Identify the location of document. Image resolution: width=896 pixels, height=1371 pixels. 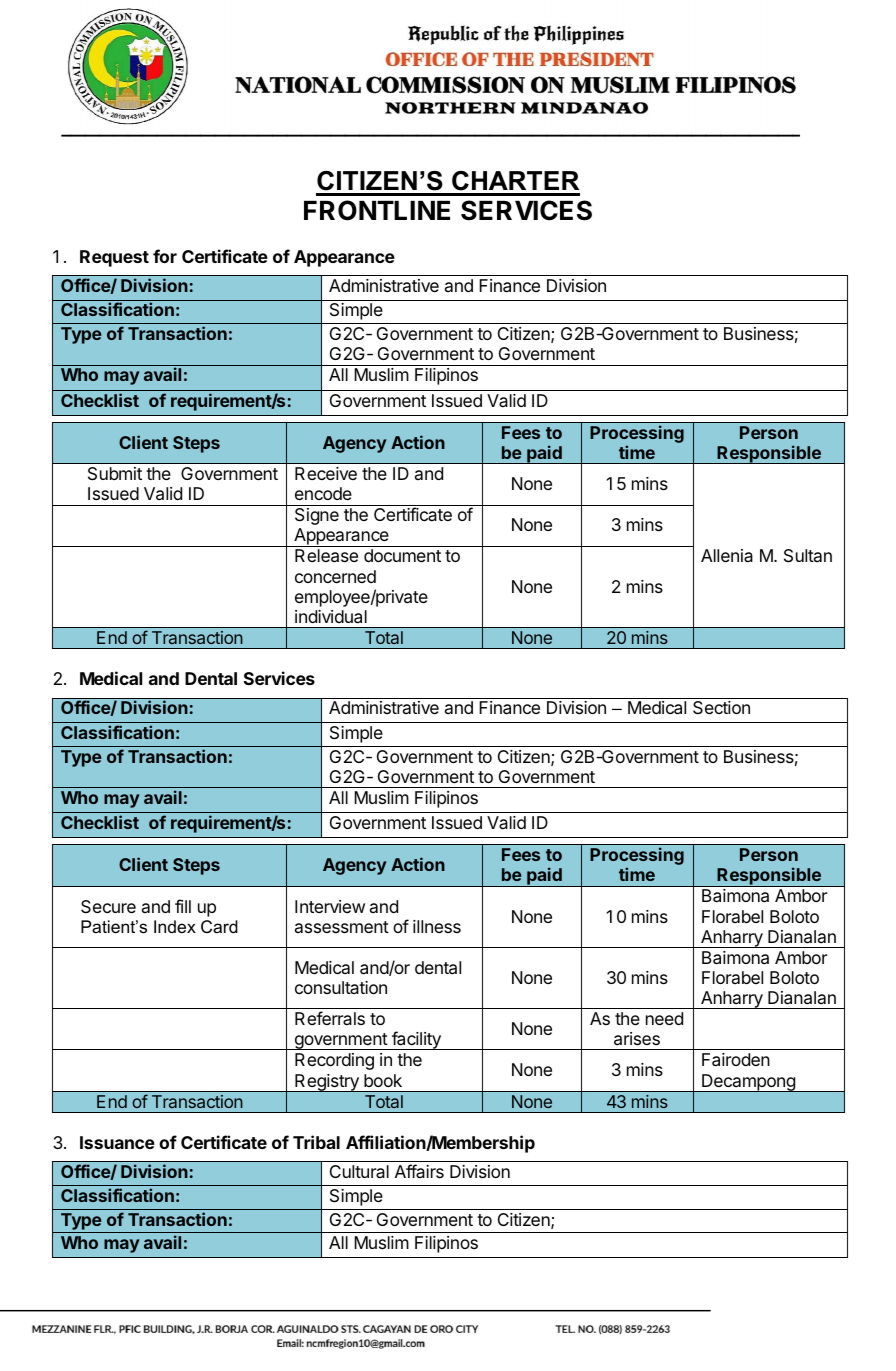
(402, 555).
